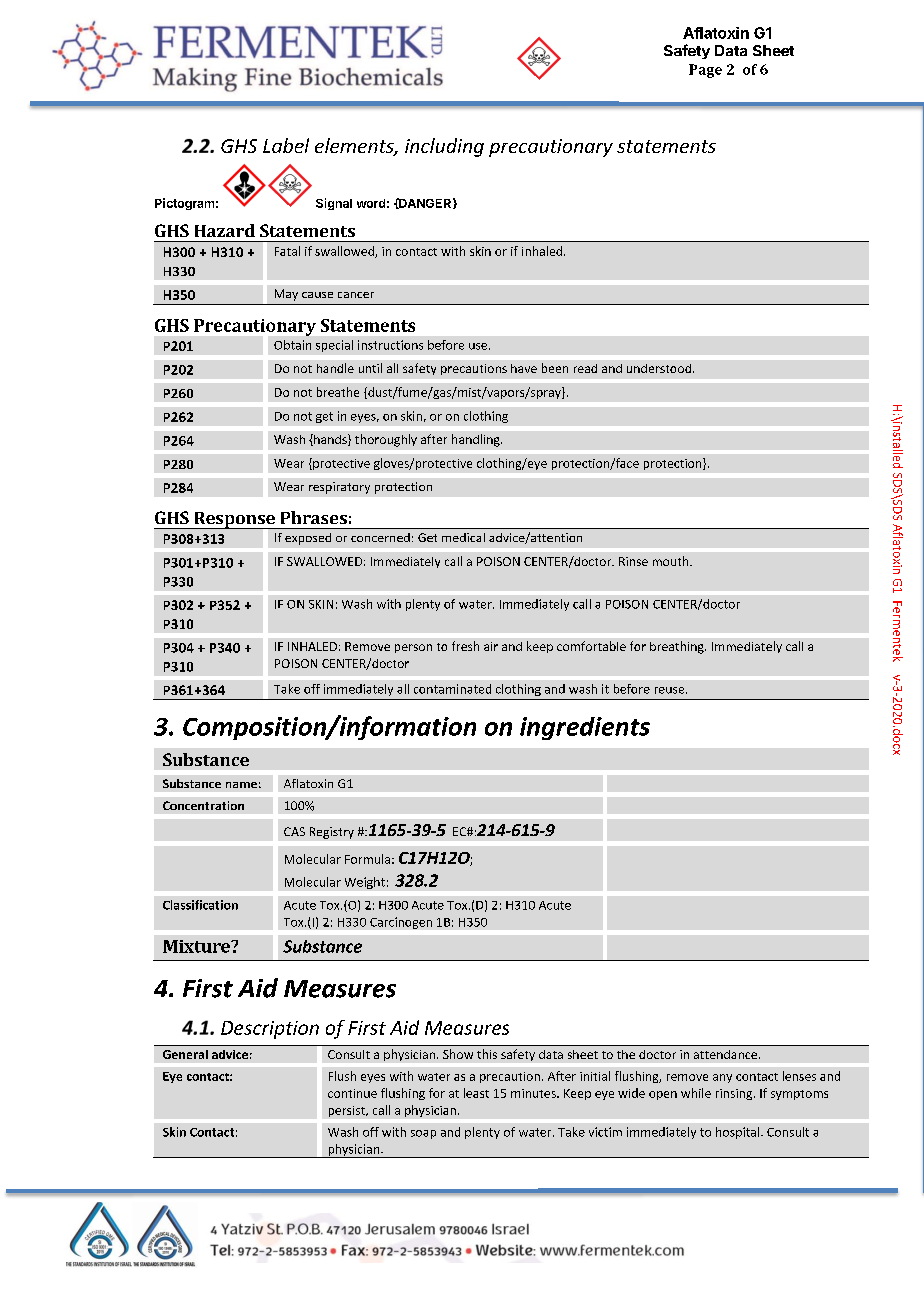 The width and height of the page is (924, 1308). Describe the element at coordinates (286, 145) in the page. I see `Label` at that location.
